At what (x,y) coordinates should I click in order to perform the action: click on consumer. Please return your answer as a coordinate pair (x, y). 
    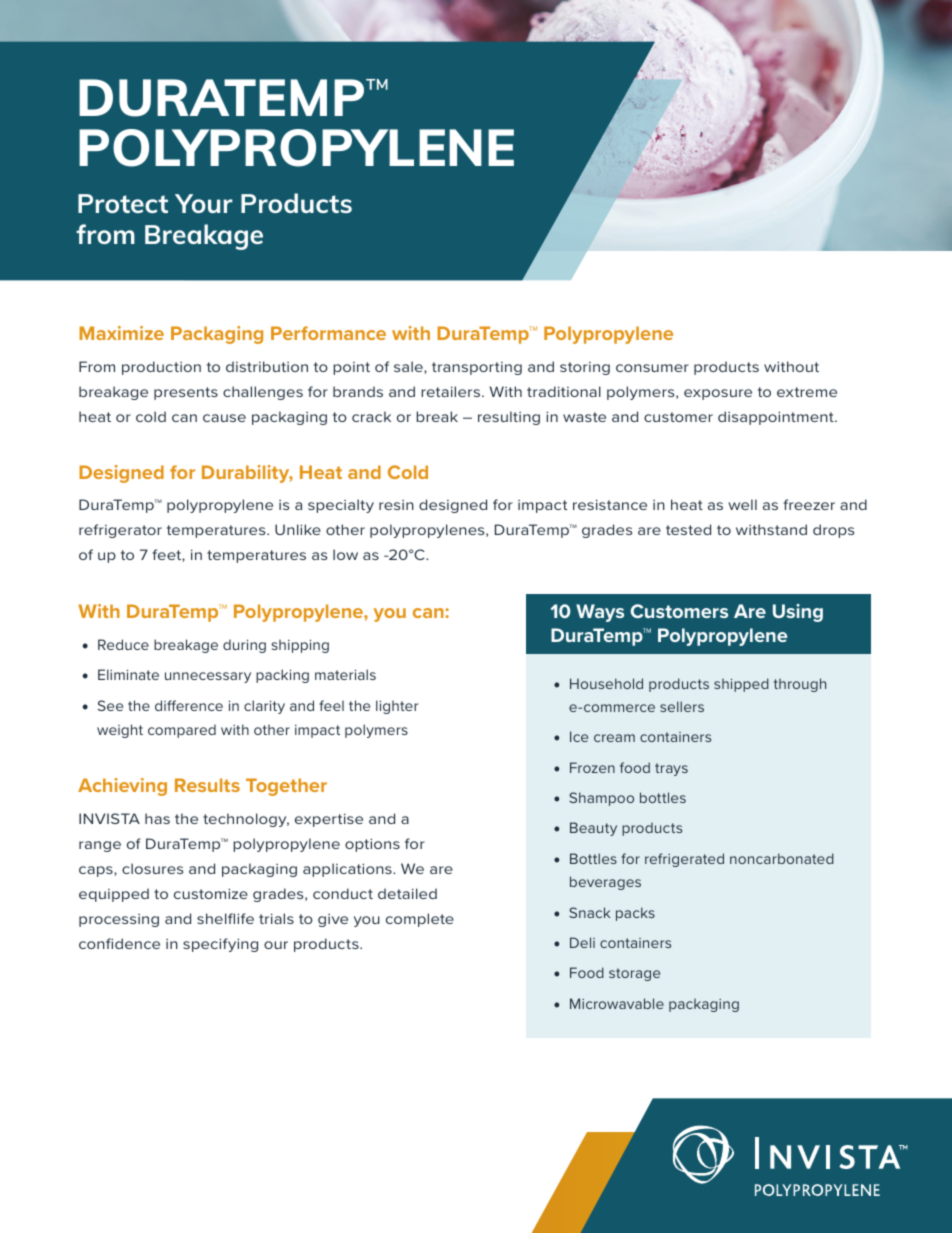
    Looking at the image, I should click on (652, 368).
